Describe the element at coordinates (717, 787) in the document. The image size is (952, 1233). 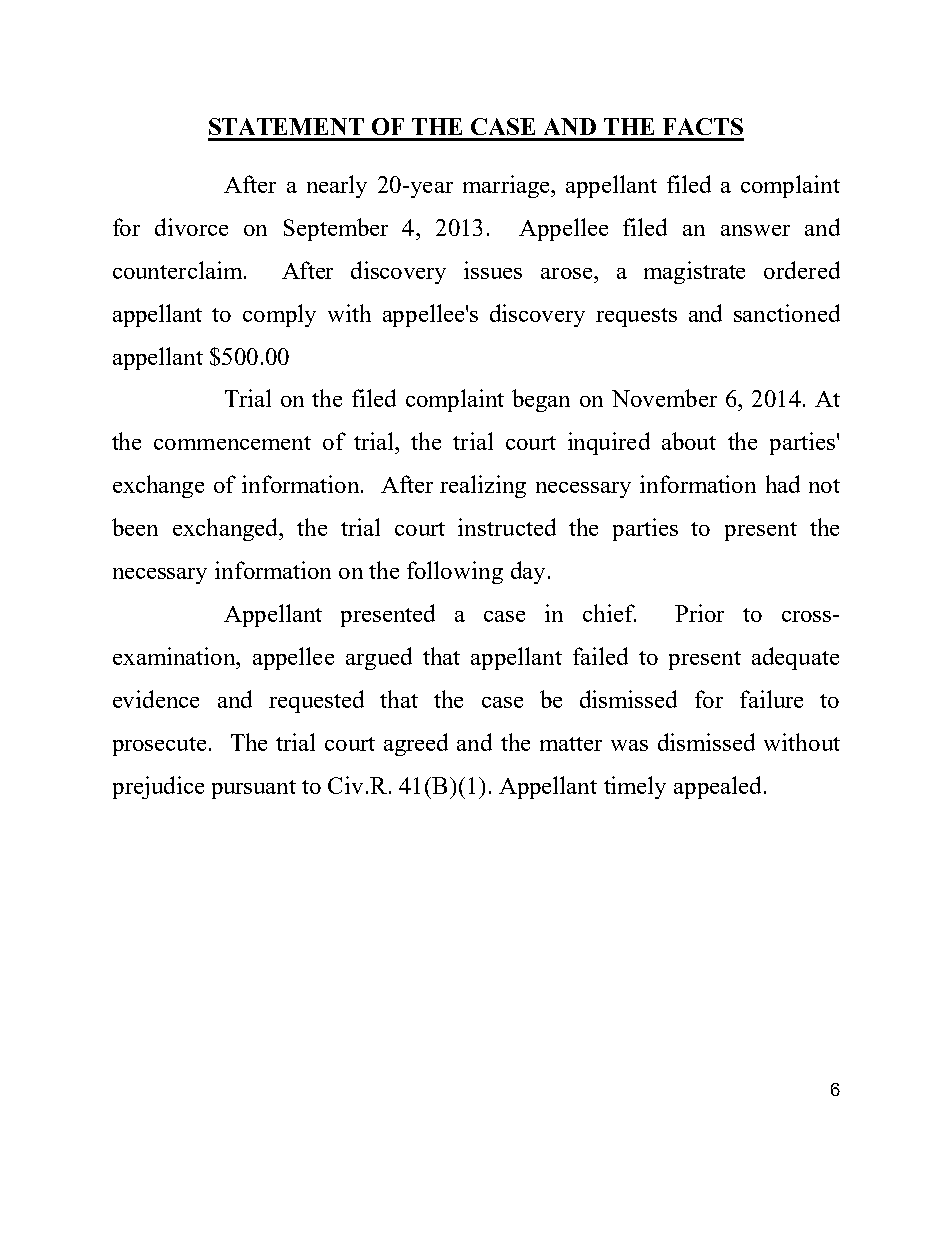
I see `appealed` at that location.
